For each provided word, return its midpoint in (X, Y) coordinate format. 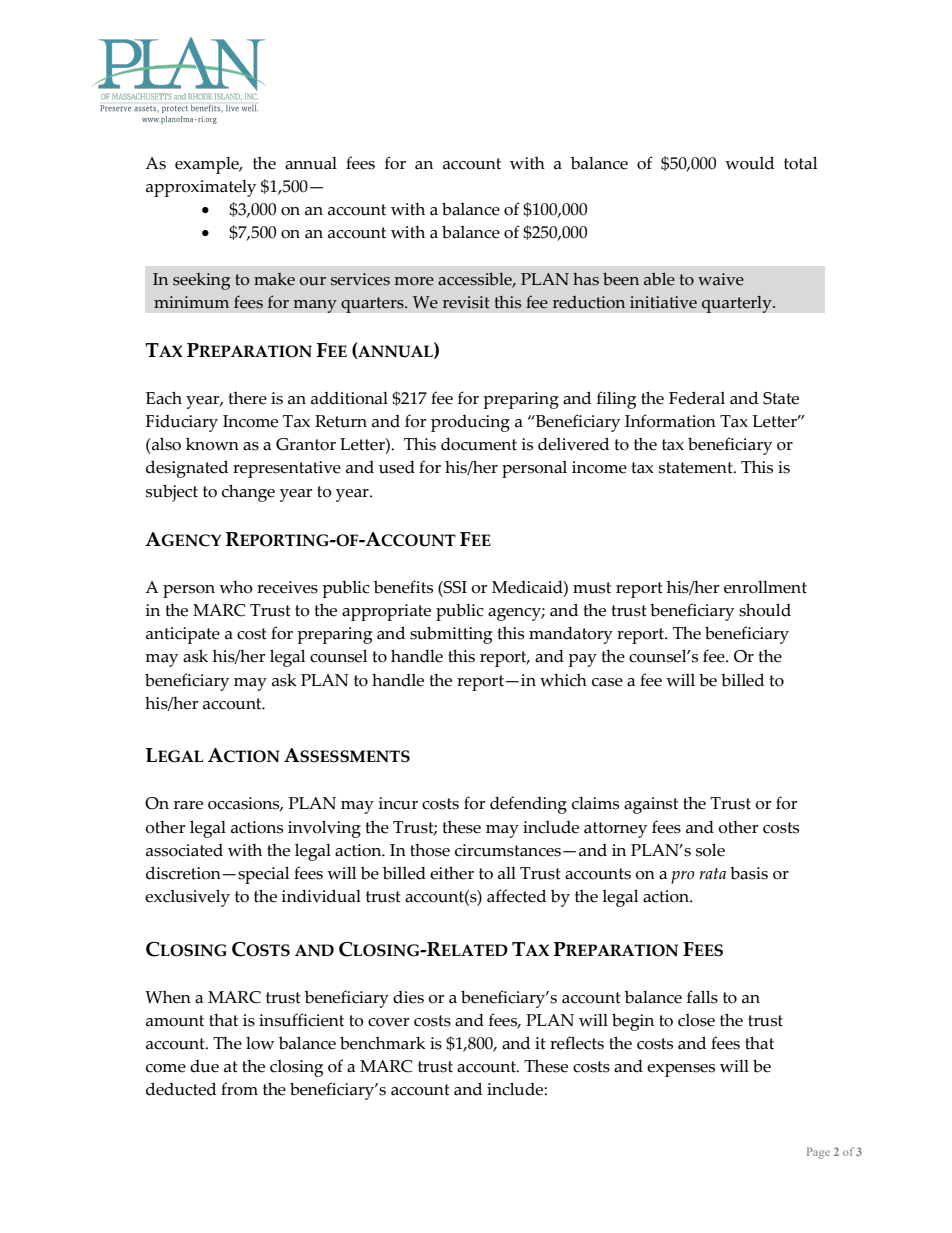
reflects (577, 1043)
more (414, 281)
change (248, 493)
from (239, 1089)
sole (710, 850)
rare (188, 805)
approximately (201, 188)
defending (528, 805)
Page (818, 1153)
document (479, 444)
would (749, 163)
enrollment (765, 587)
